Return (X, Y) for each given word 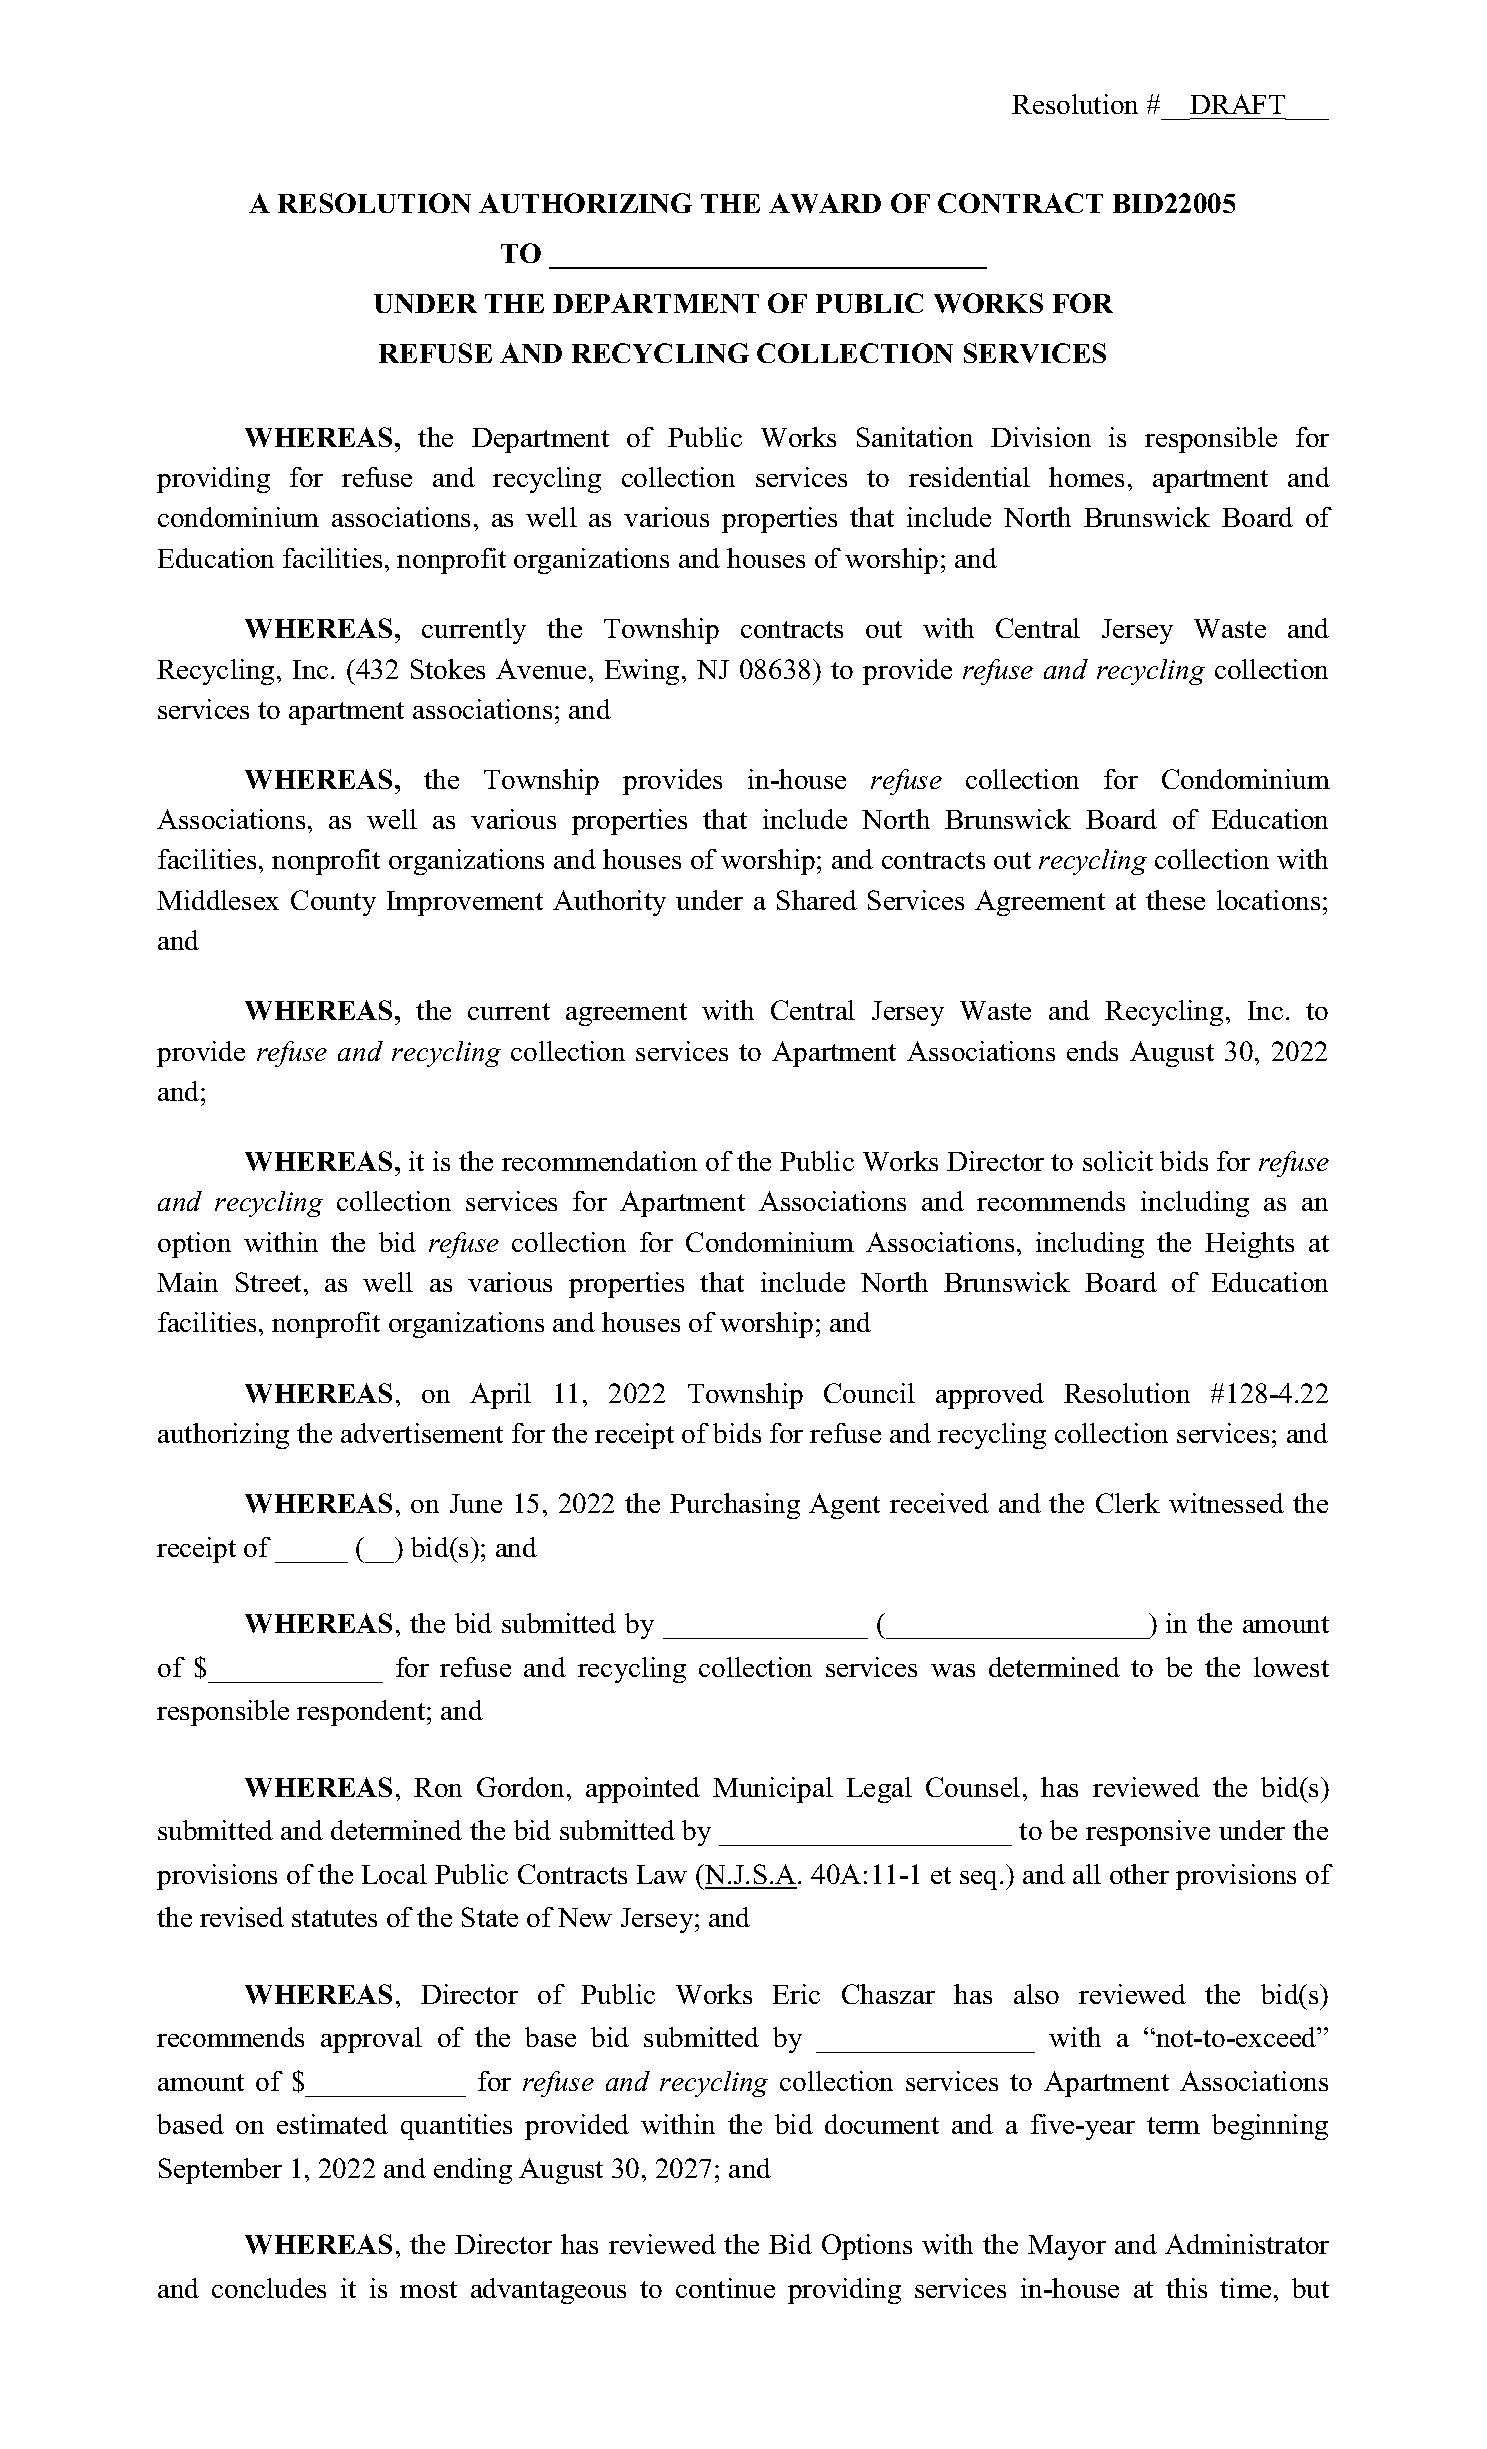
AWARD (825, 203)
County (333, 903)
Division (1041, 437)
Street (270, 1282)
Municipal (773, 1790)
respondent (362, 1713)
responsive (1148, 1833)
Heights (1249, 1245)
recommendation (599, 1161)
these (1175, 900)
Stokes (448, 669)
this (1186, 2288)
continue (725, 2288)
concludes (269, 2288)
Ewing (642, 672)
